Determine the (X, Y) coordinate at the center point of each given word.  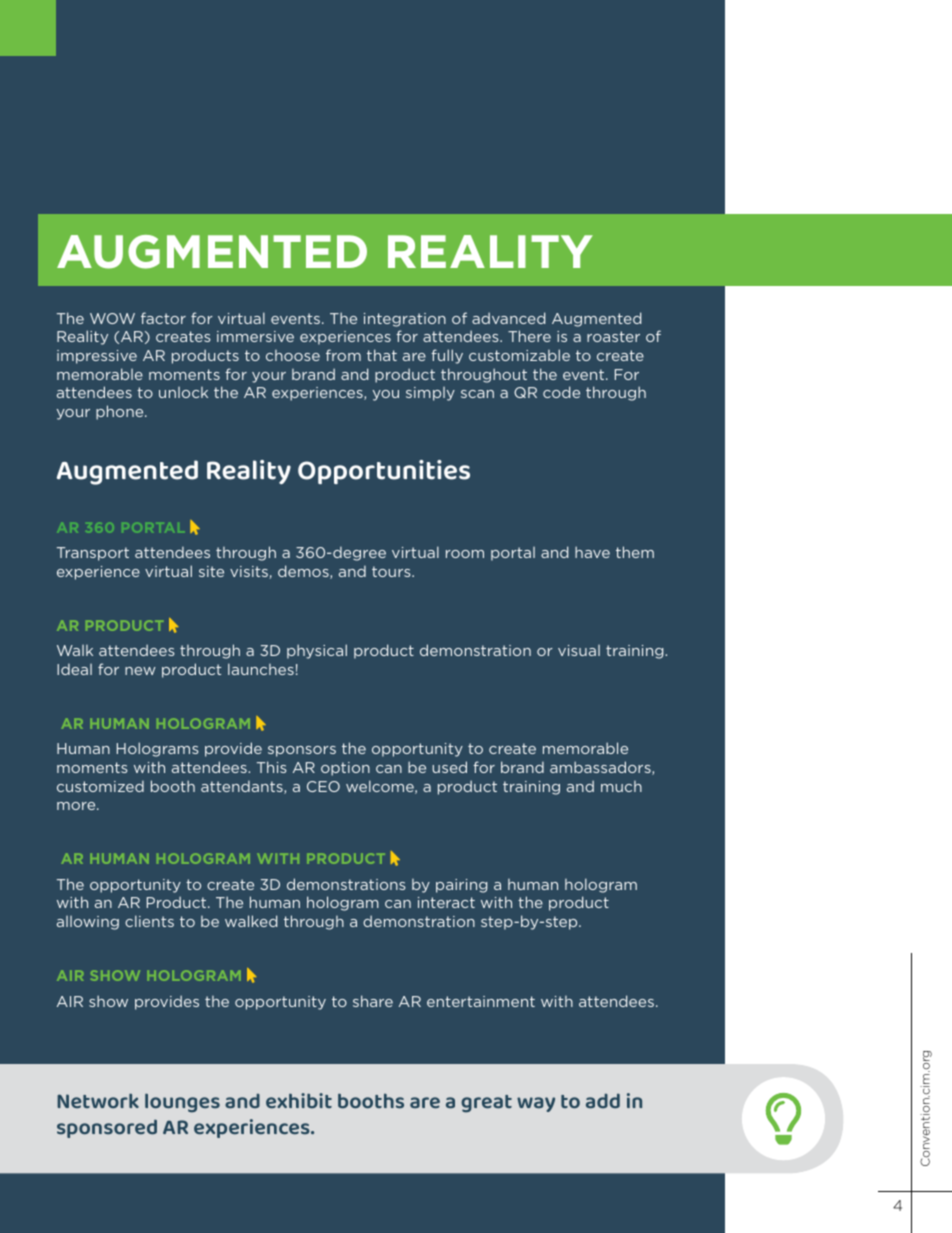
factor (163, 318)
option (345, 769)
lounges (182, 1103)
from (343, 355)
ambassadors (601, 768)
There (529, 336)
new (140, 671)
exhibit (299, 1101)
